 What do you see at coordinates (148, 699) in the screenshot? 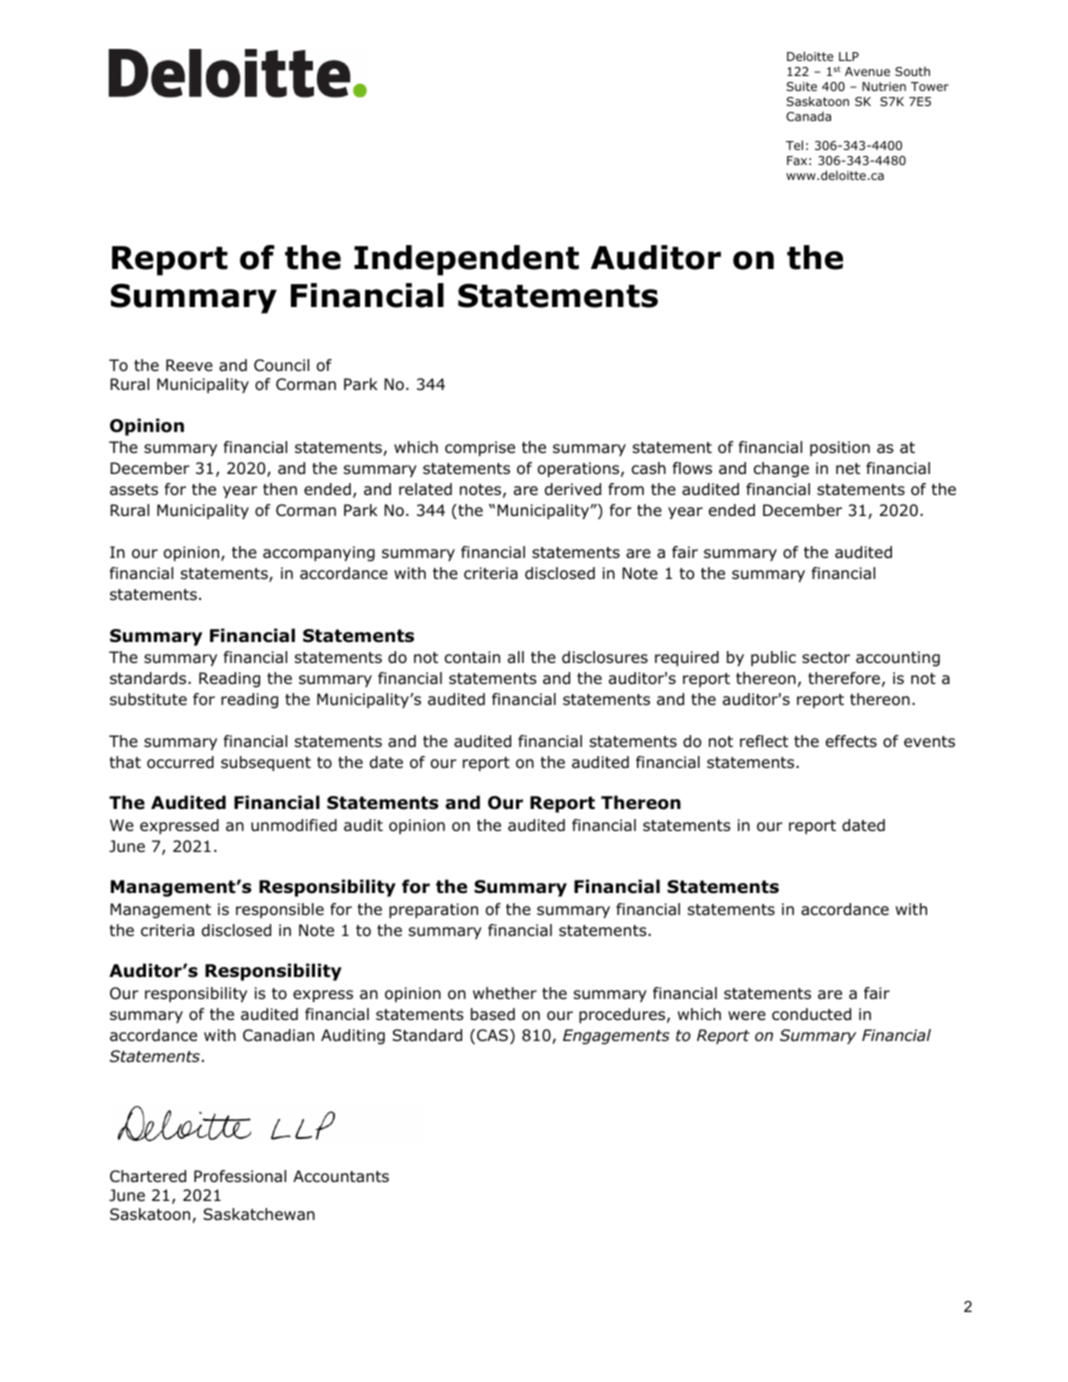
I see `substitute` at bounding box center [148, 699].
